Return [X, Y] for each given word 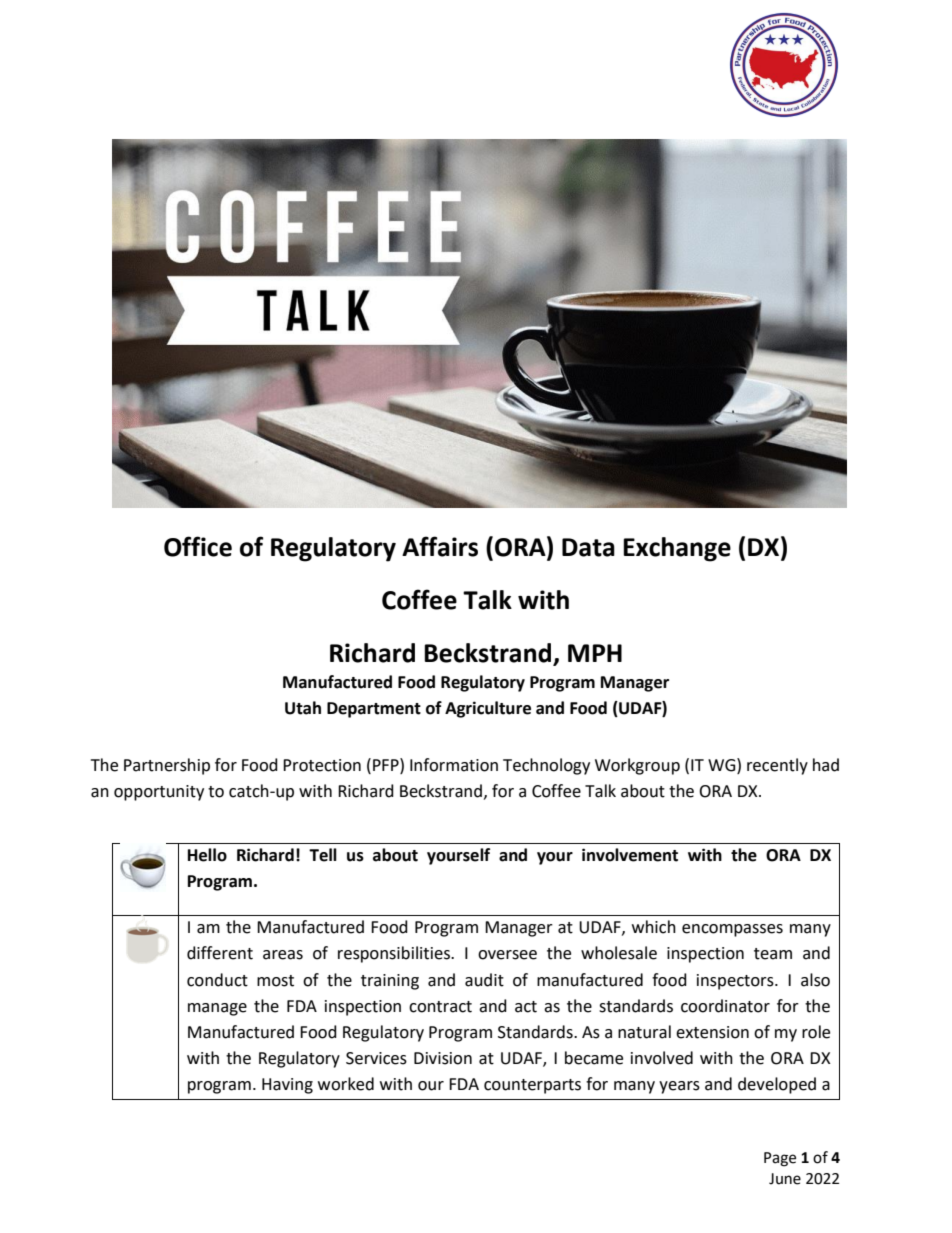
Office [198, 546]
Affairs [440, 546]
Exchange [677, 549]
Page [780, 1159]
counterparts [532, 1086]
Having [287, 1086]
